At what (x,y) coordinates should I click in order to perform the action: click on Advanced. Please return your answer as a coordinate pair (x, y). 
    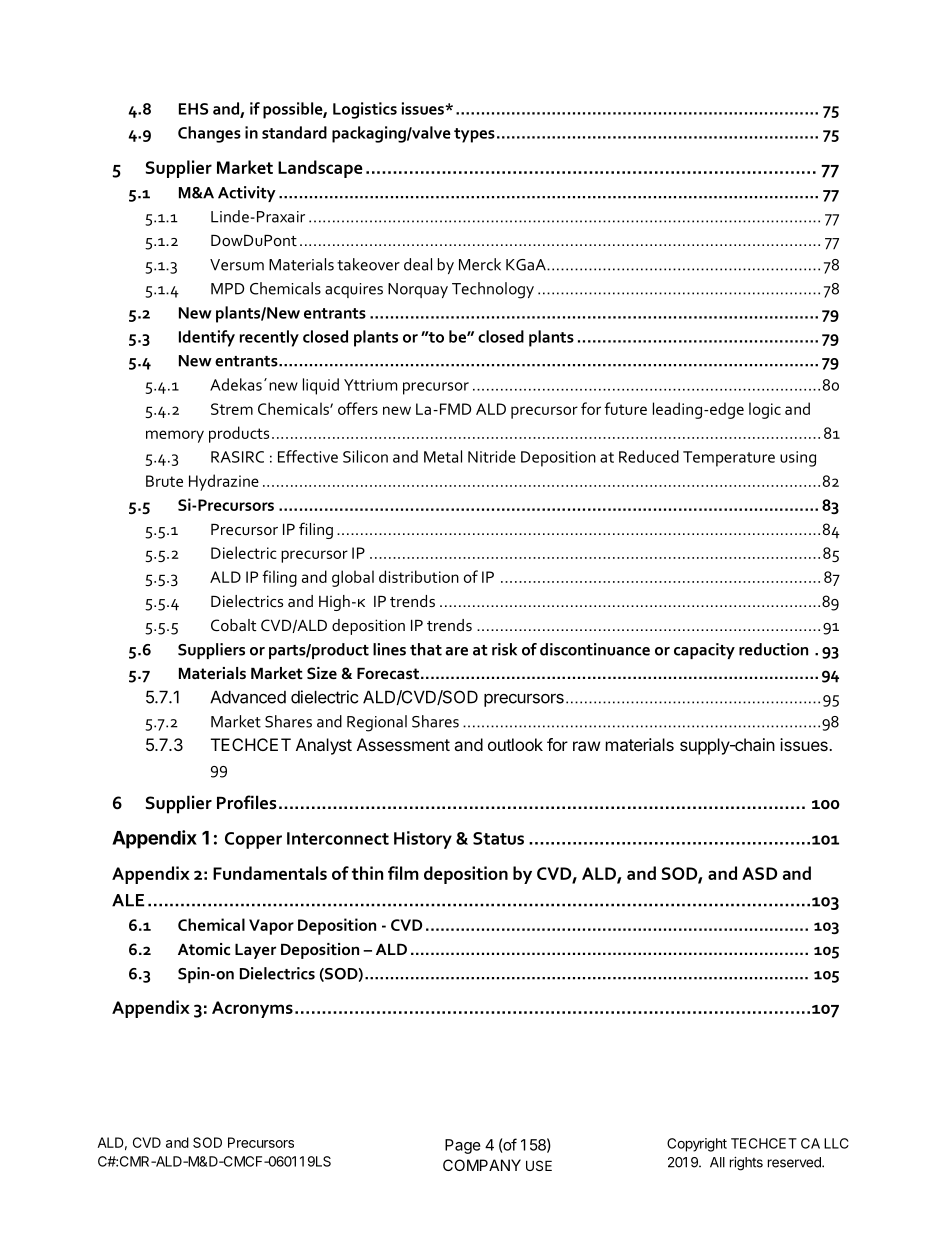
    Looking at the image, I should click on (248, 697).
